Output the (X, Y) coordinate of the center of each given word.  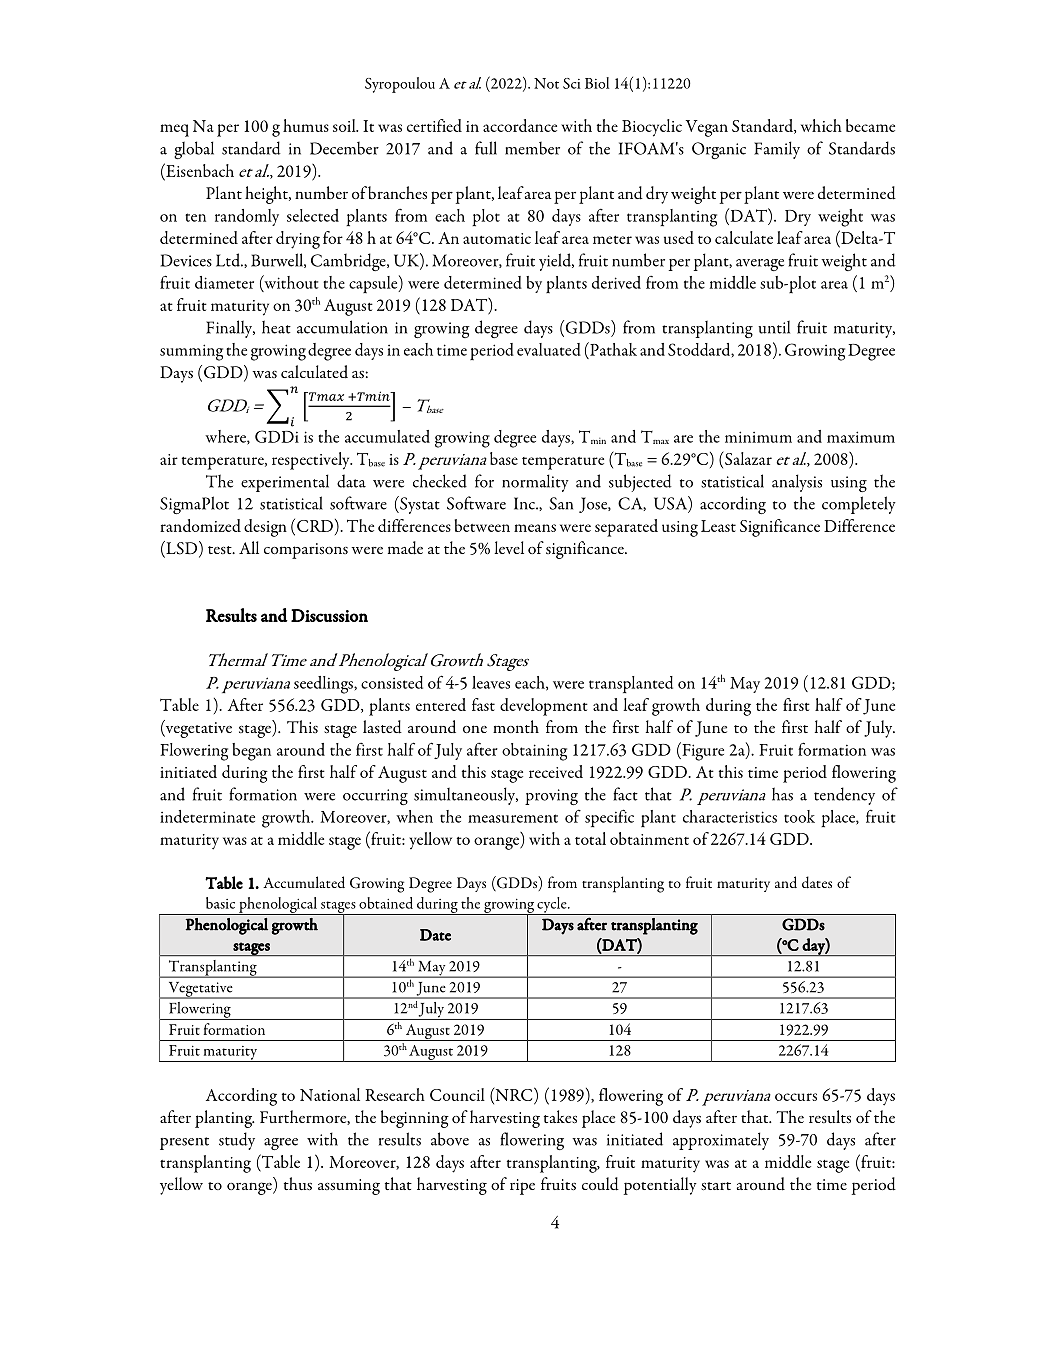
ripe (522, 1187)
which (821, 125)
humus (306, 125)
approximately (721, 1141)
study (237, 1141)
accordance (520, 125)
